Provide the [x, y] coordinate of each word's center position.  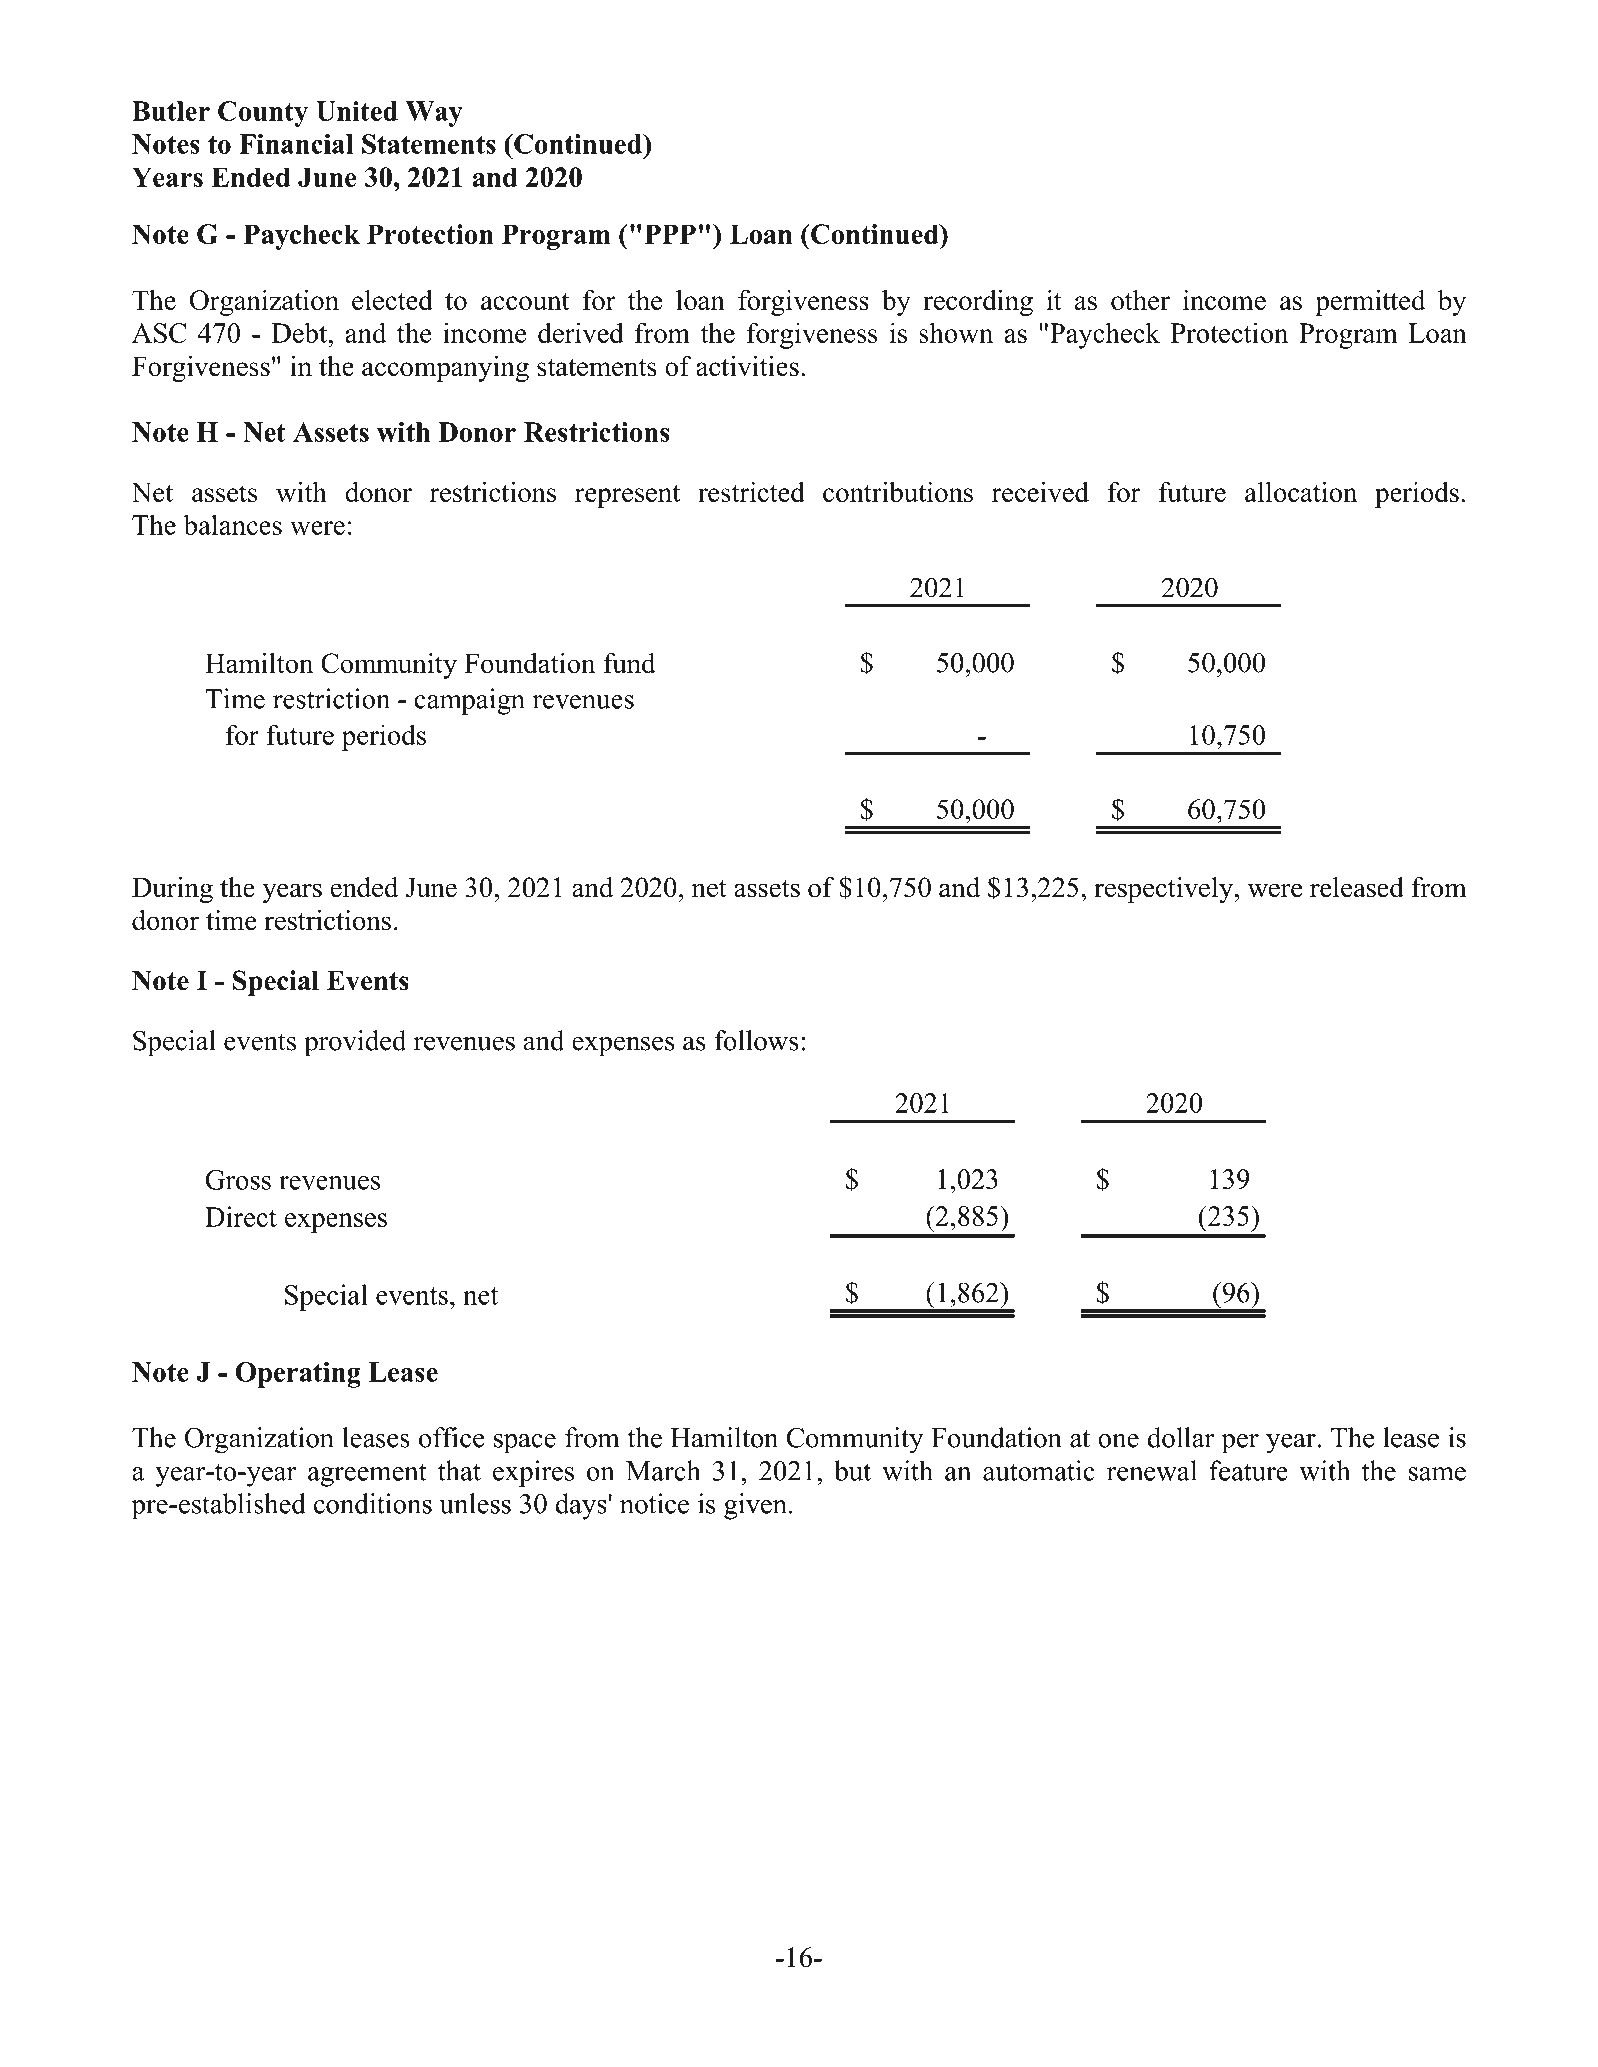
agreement [367, 1475]
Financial [296, 144]
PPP [670, 234]
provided [355, 1043]
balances [232, 524]
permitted [1370, 302]
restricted [751, 491]
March [663, 1470]
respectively [1165, 890]
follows [756, 1040]
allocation [1301, 491]
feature [1248, 1470]
